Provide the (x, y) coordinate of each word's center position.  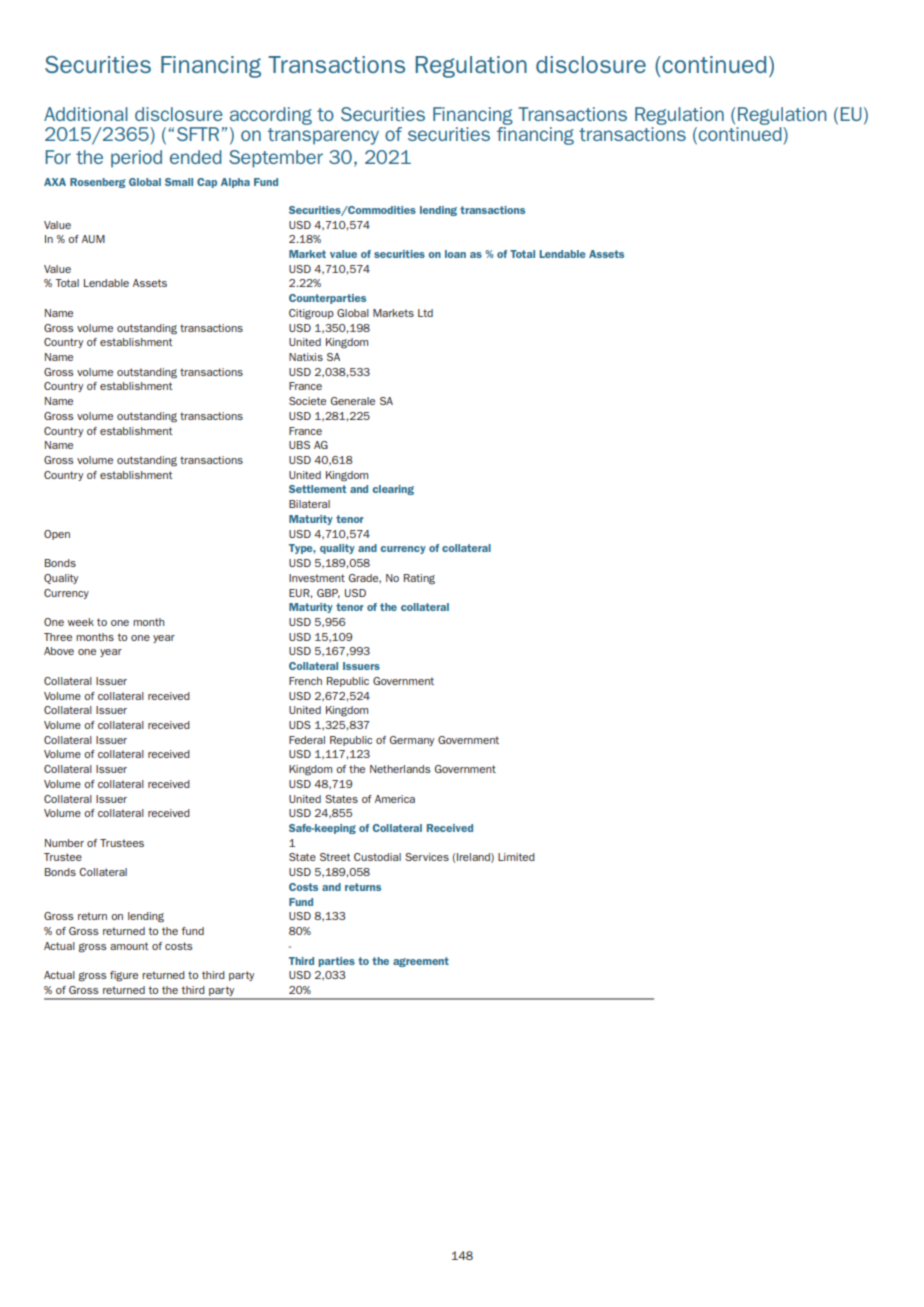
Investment (317, 578)
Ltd (425, 313)
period (136, 159)
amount (129, 946)
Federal (307, 740)
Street (335, 857)
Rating (419, 579)
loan (455, 254)
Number (64, 843)
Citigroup (311, 314)
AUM (93, 239)
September (276, 159)
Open (57, 535)
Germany (412, 741)
